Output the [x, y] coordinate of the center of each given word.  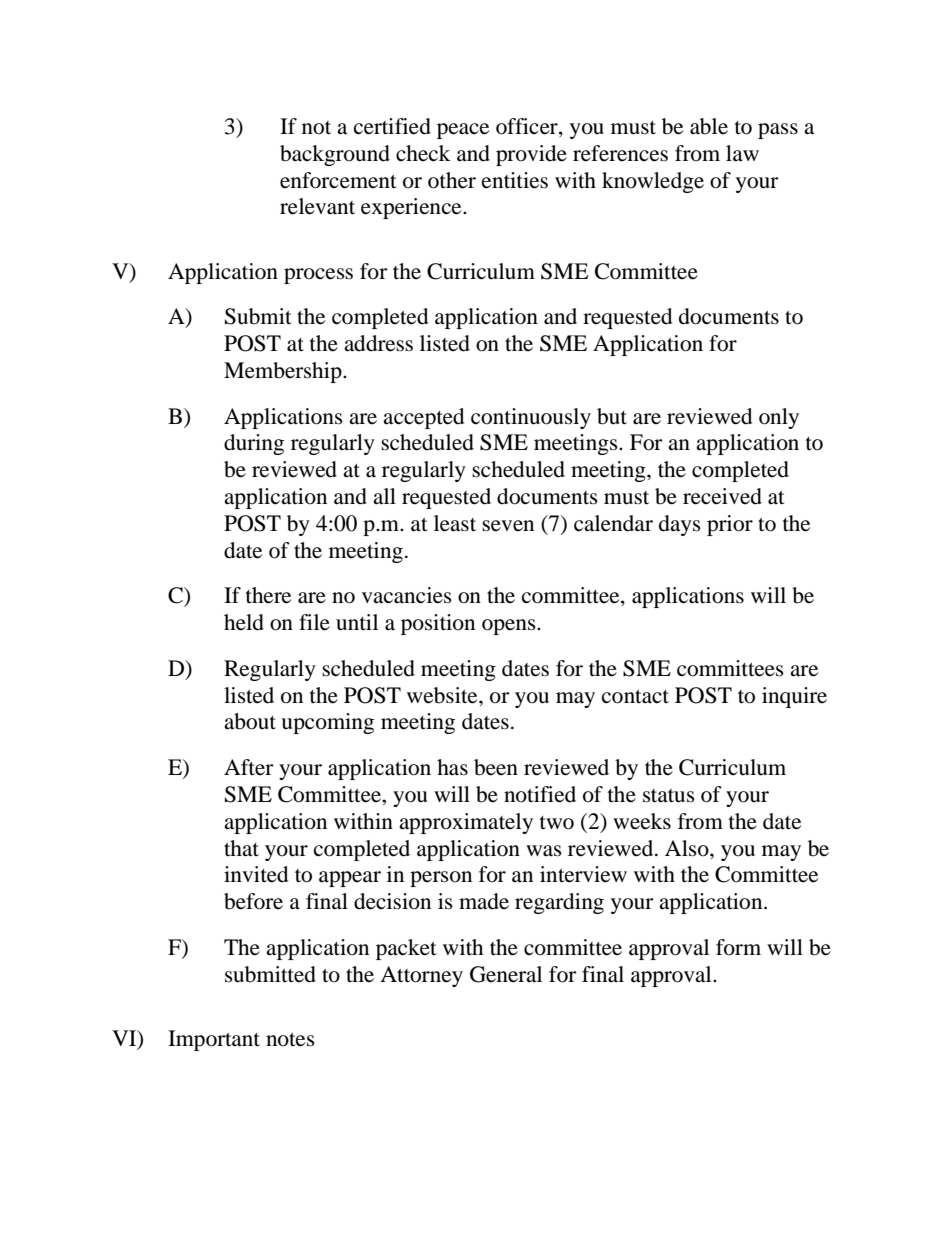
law [742, 153]
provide [531, 155]
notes [290, 1040]
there [268, 595]
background [335, 155]
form [738, 947]
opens [510, 627]
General [506, 974]
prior [730, 525]
